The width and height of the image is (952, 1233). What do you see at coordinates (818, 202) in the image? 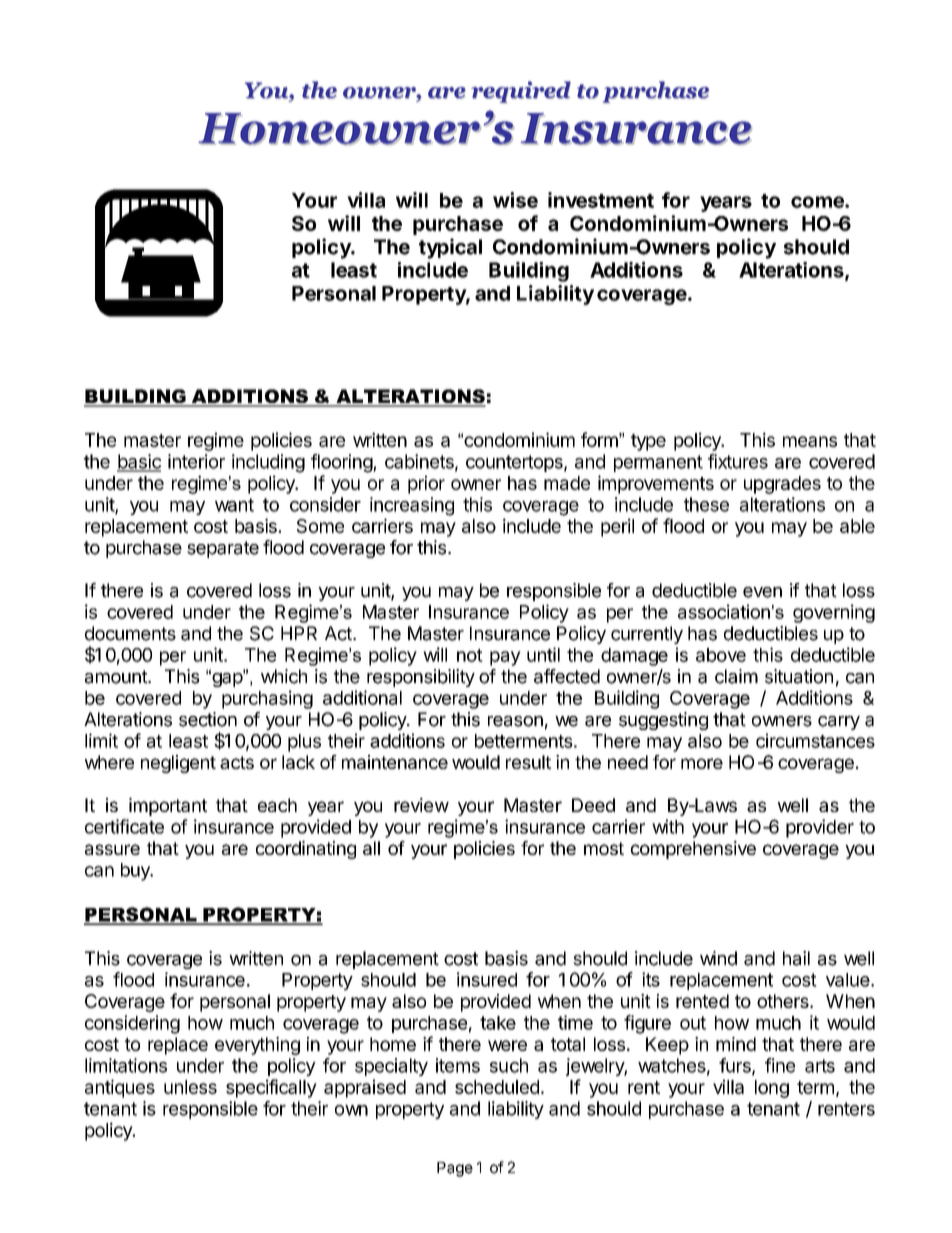
I see `come` at bounding box center [818, 202].
